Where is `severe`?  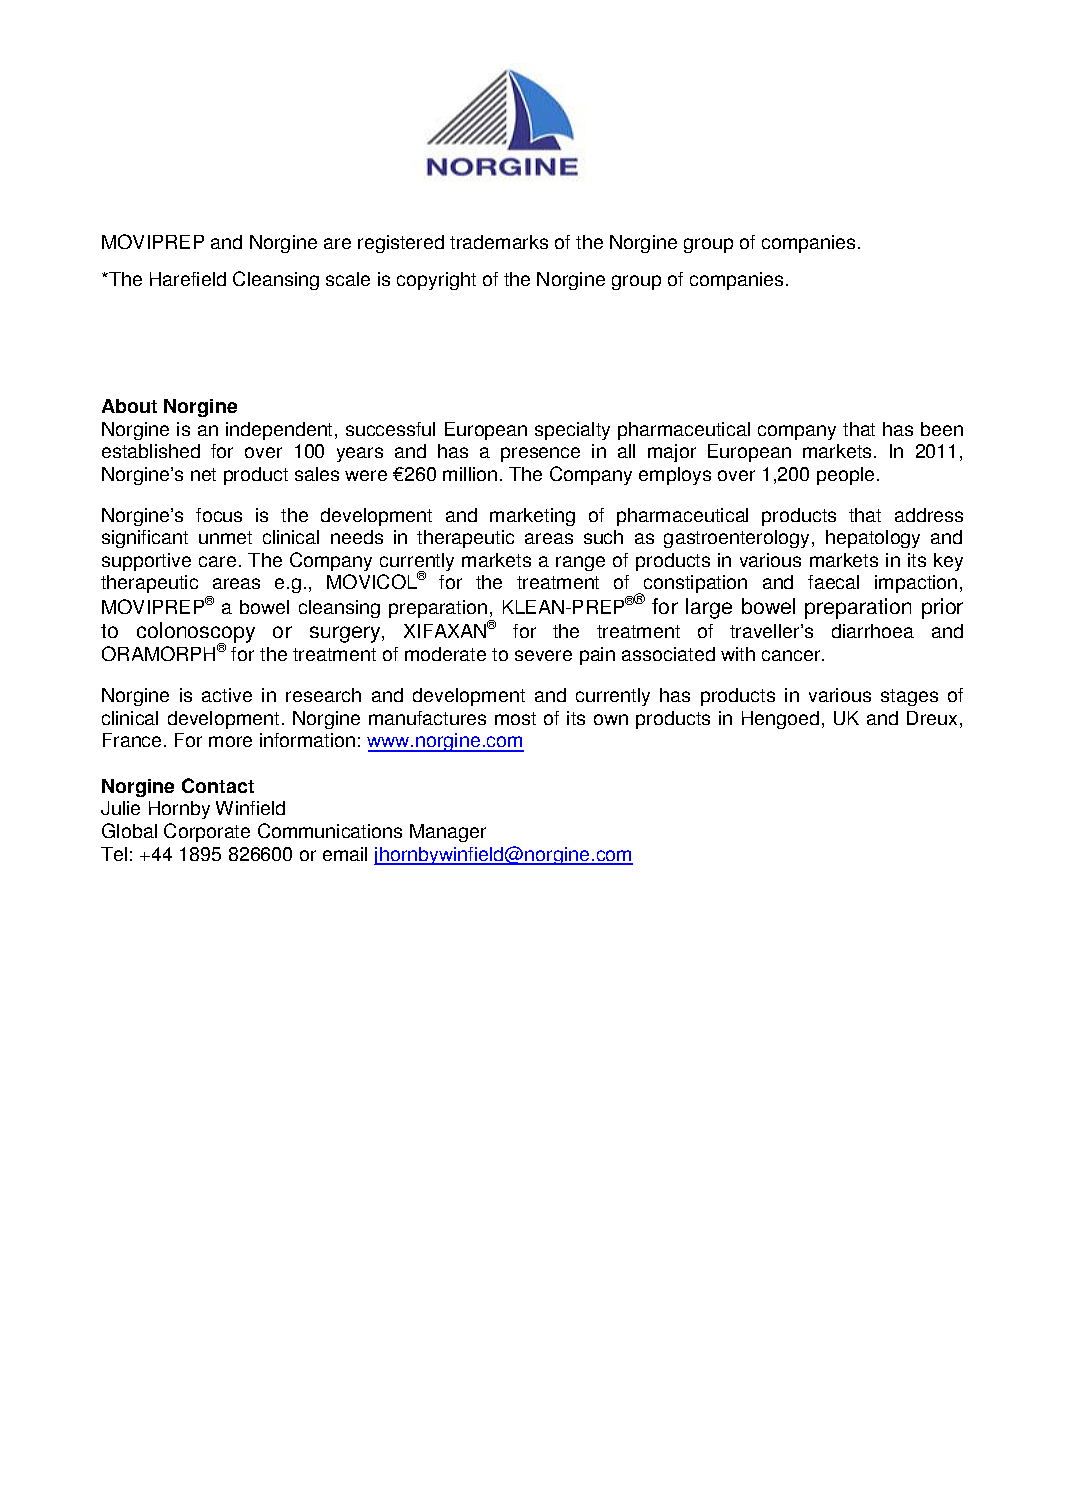
severe is located at coordinates (543, 655).
